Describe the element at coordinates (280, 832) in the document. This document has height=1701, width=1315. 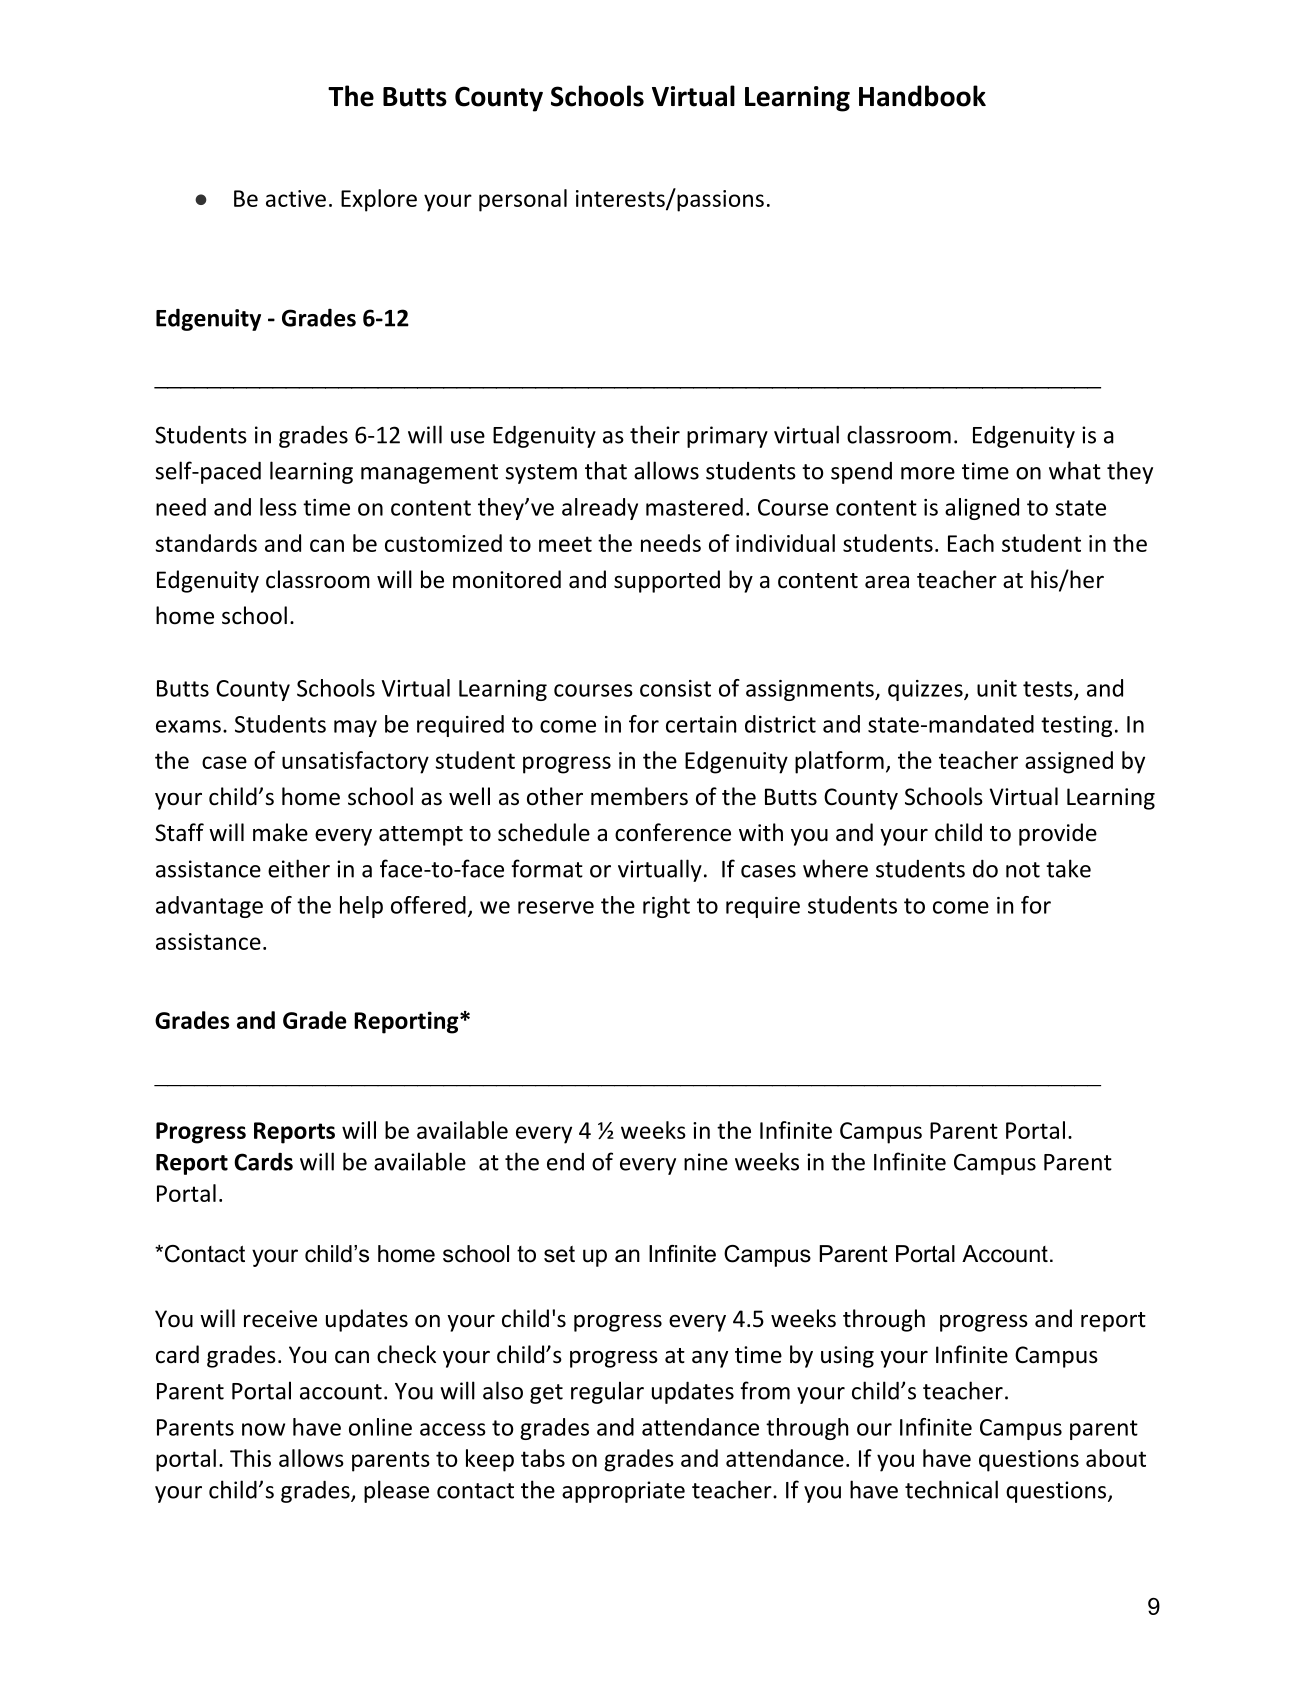
I see `make` at that location.
